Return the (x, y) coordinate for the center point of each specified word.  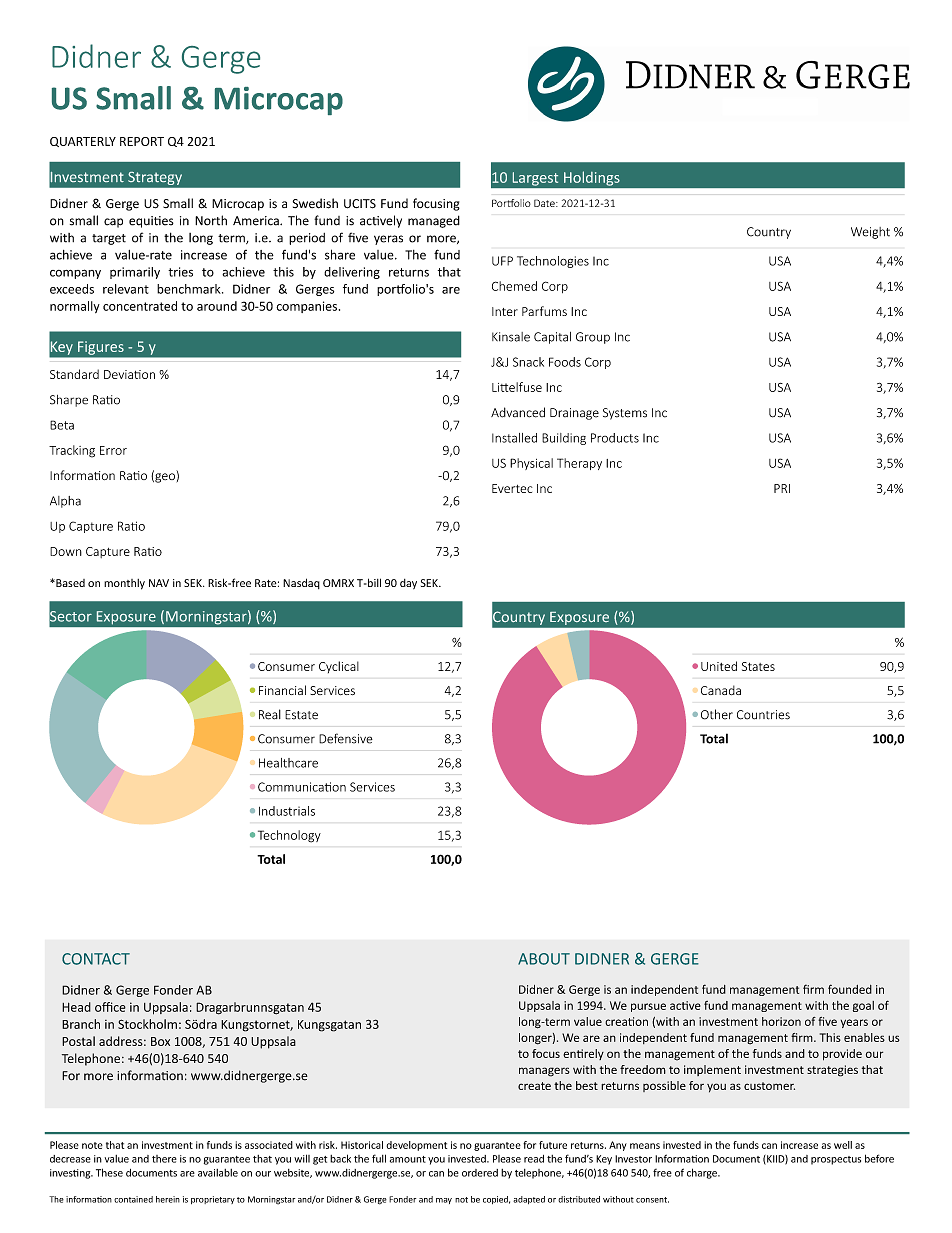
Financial (282, 690)
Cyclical (339, 667)
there (164, 1159)
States (758, 666)
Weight (870, 233)
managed (434, 221)
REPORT (142, 141)
